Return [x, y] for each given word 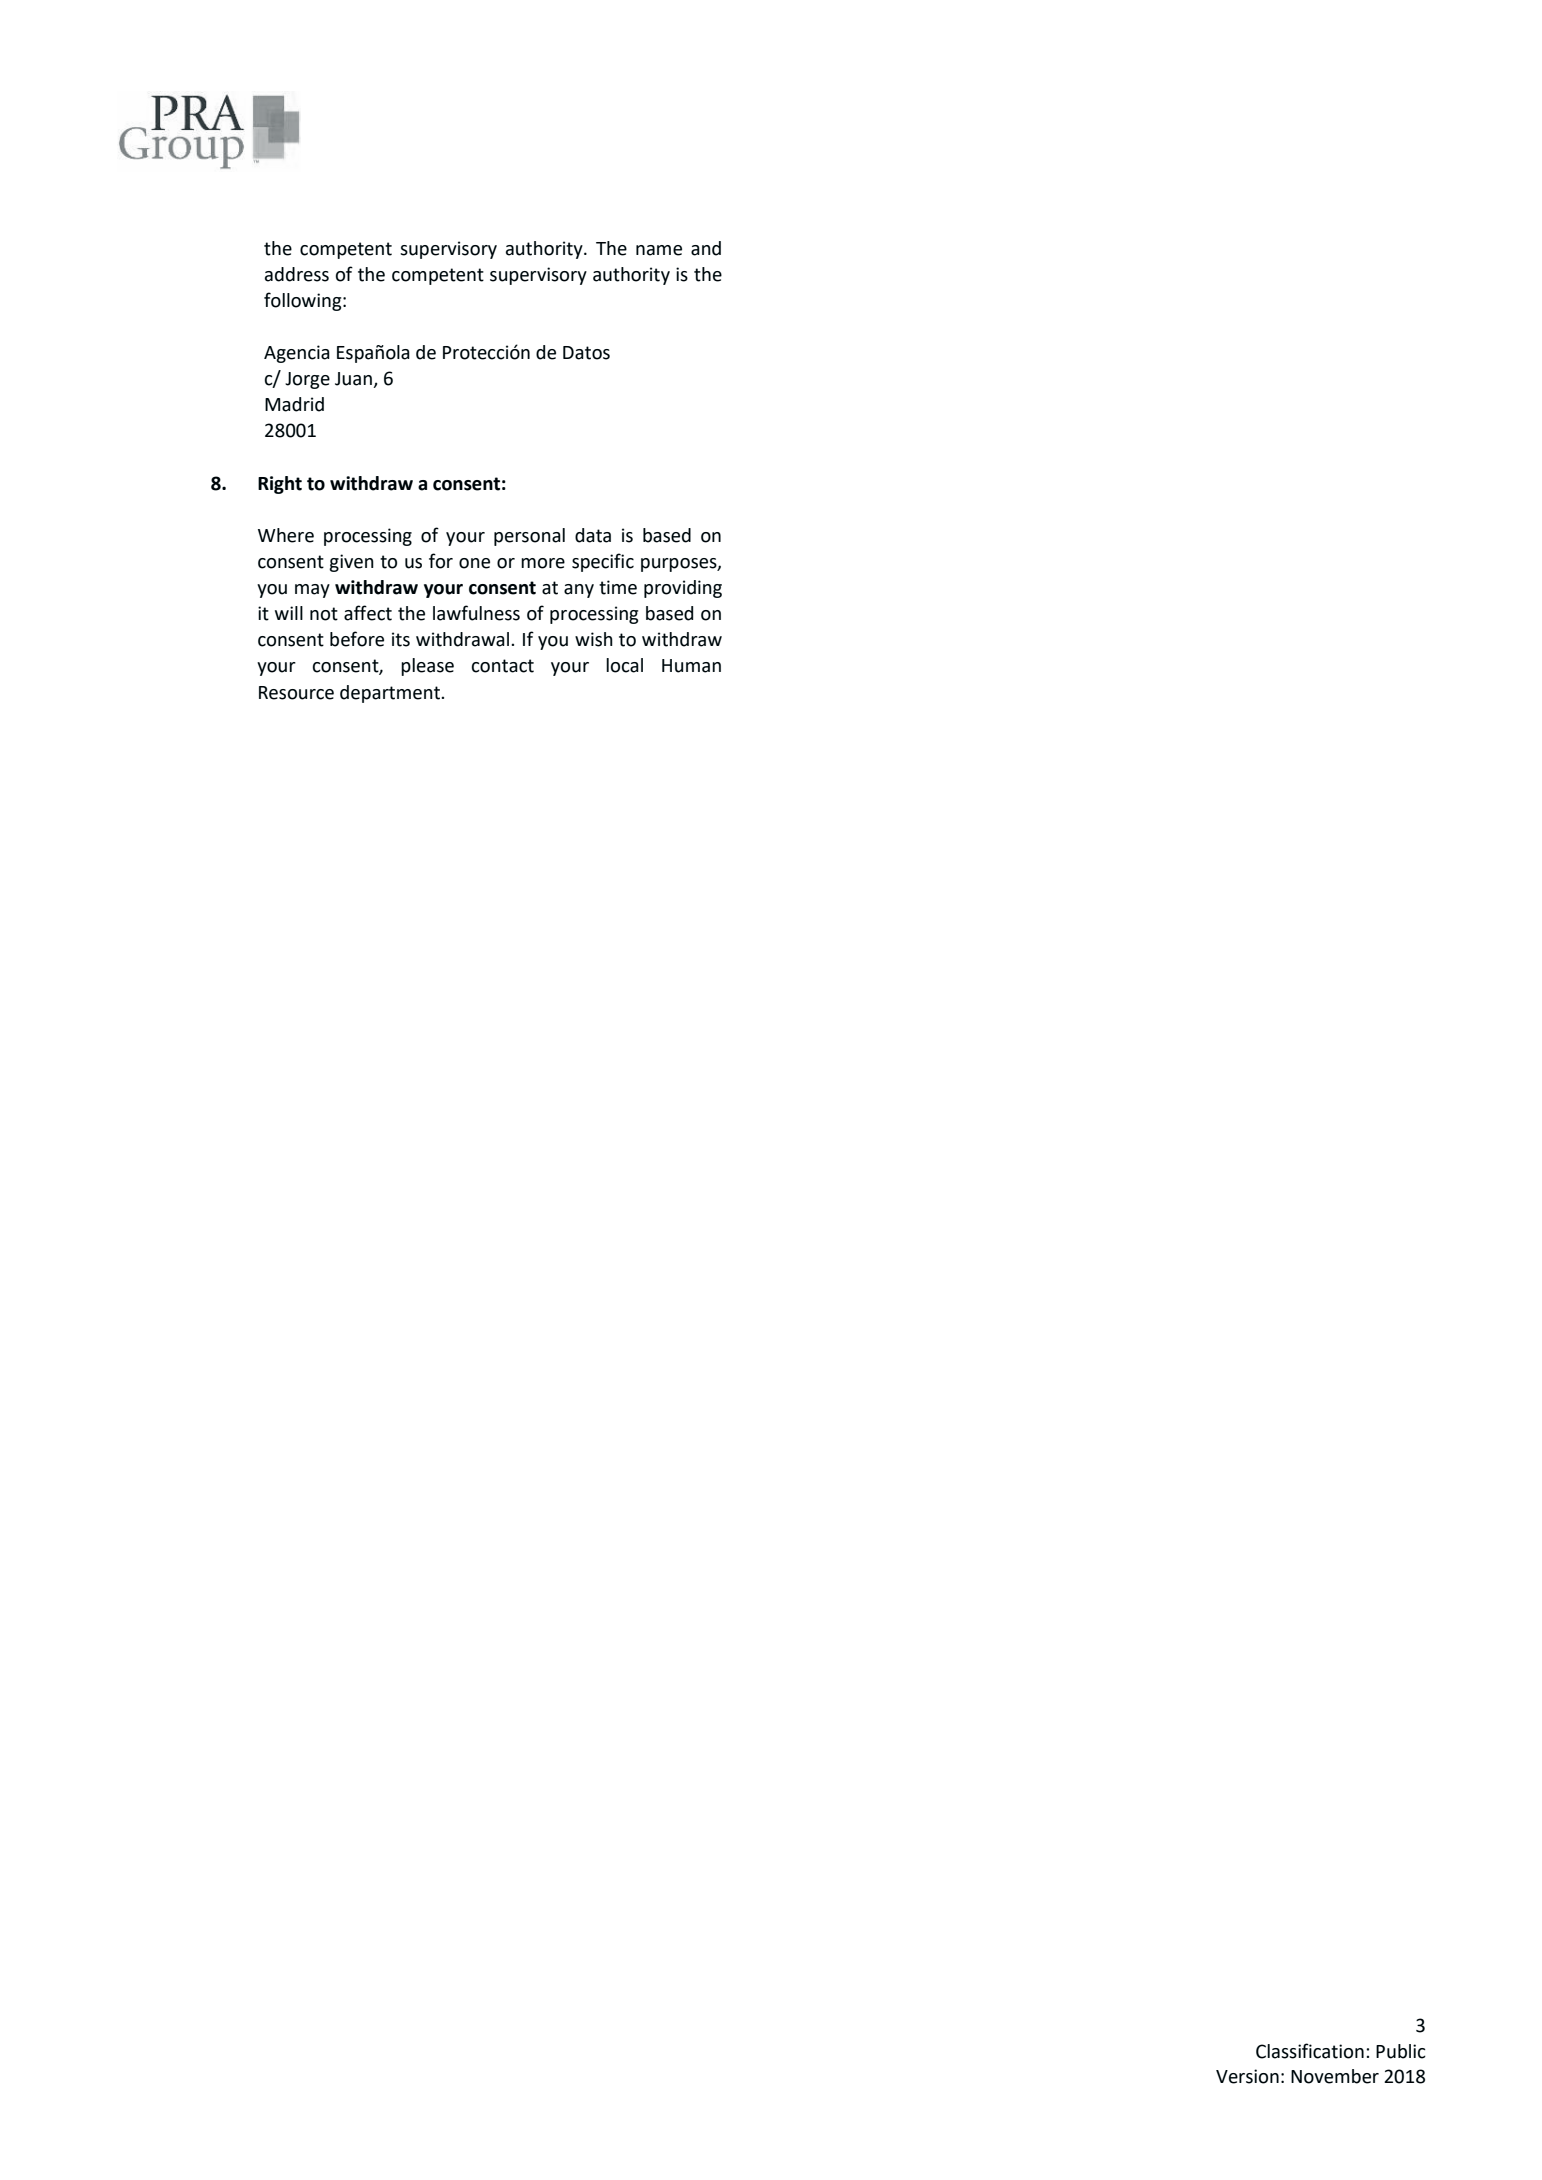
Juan [354, 380]
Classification [1310, 2051]
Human [691, 666]
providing [683, 589]
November [1335, 2076]
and [706, 248]
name [659, 250]
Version [1247, 2076]
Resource [296, 693]
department [391, 694]
